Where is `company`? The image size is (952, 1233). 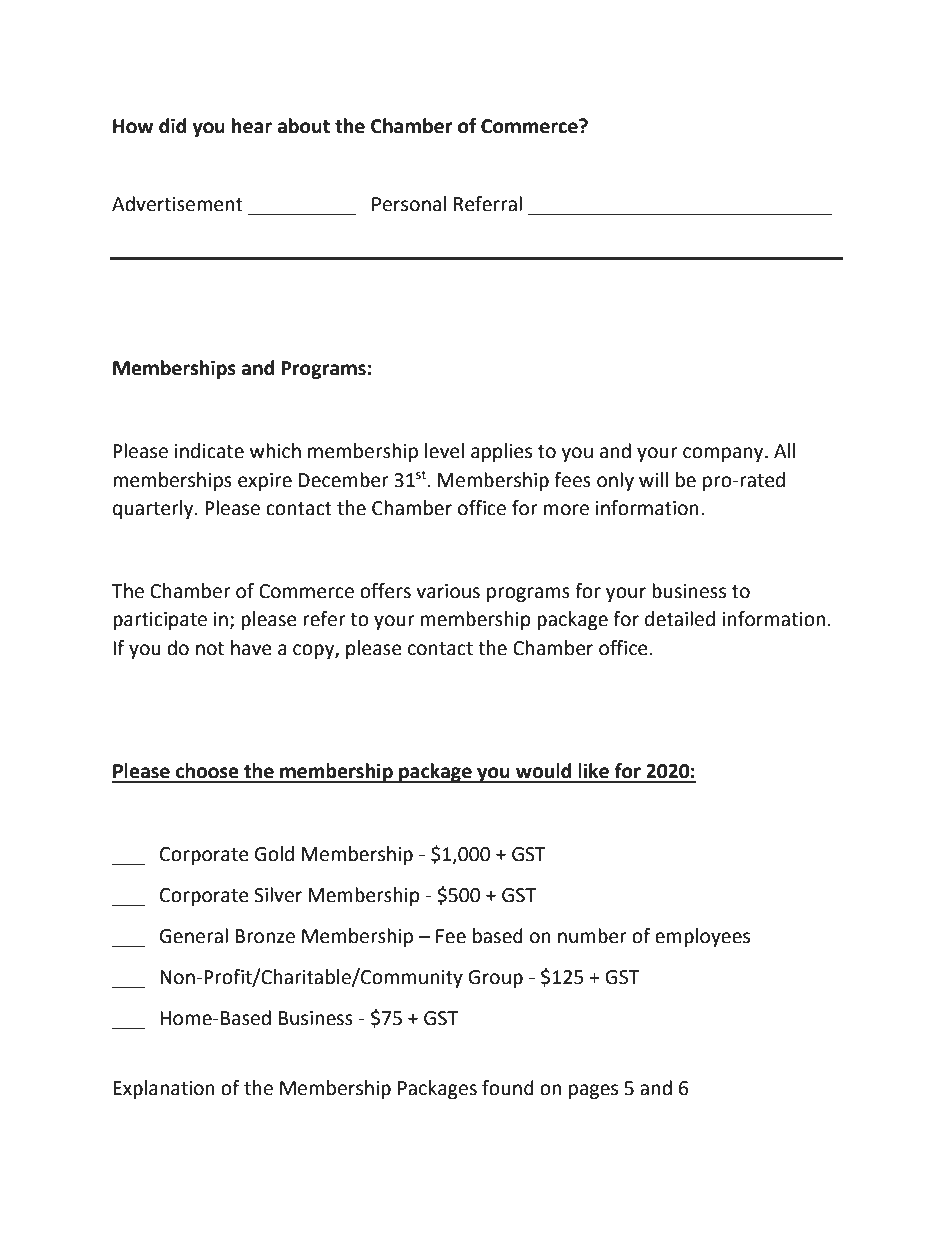 company is located at coordinates (724, 454).
